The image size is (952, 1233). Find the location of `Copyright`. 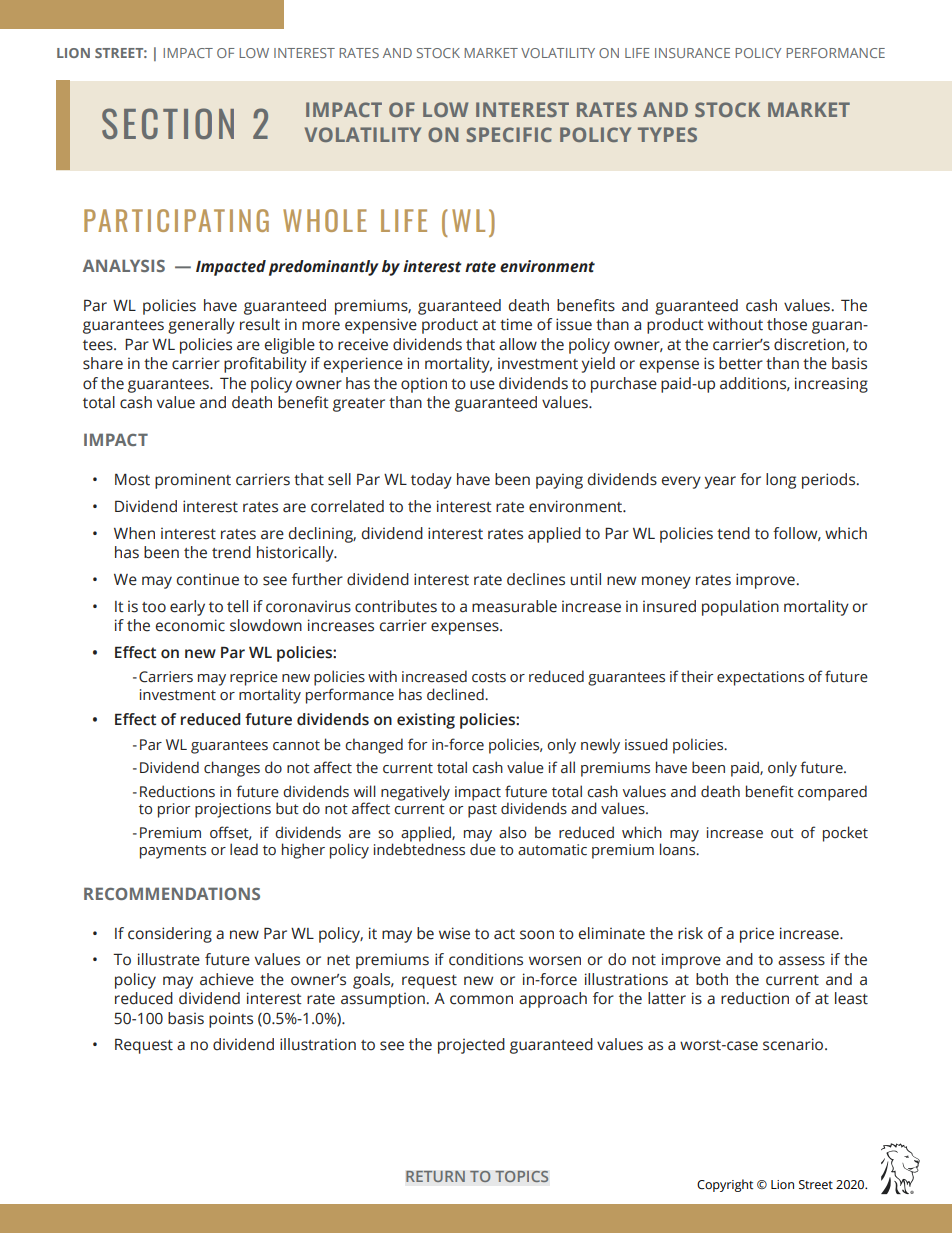

Copyright is located at coordinates (725, 1185).
